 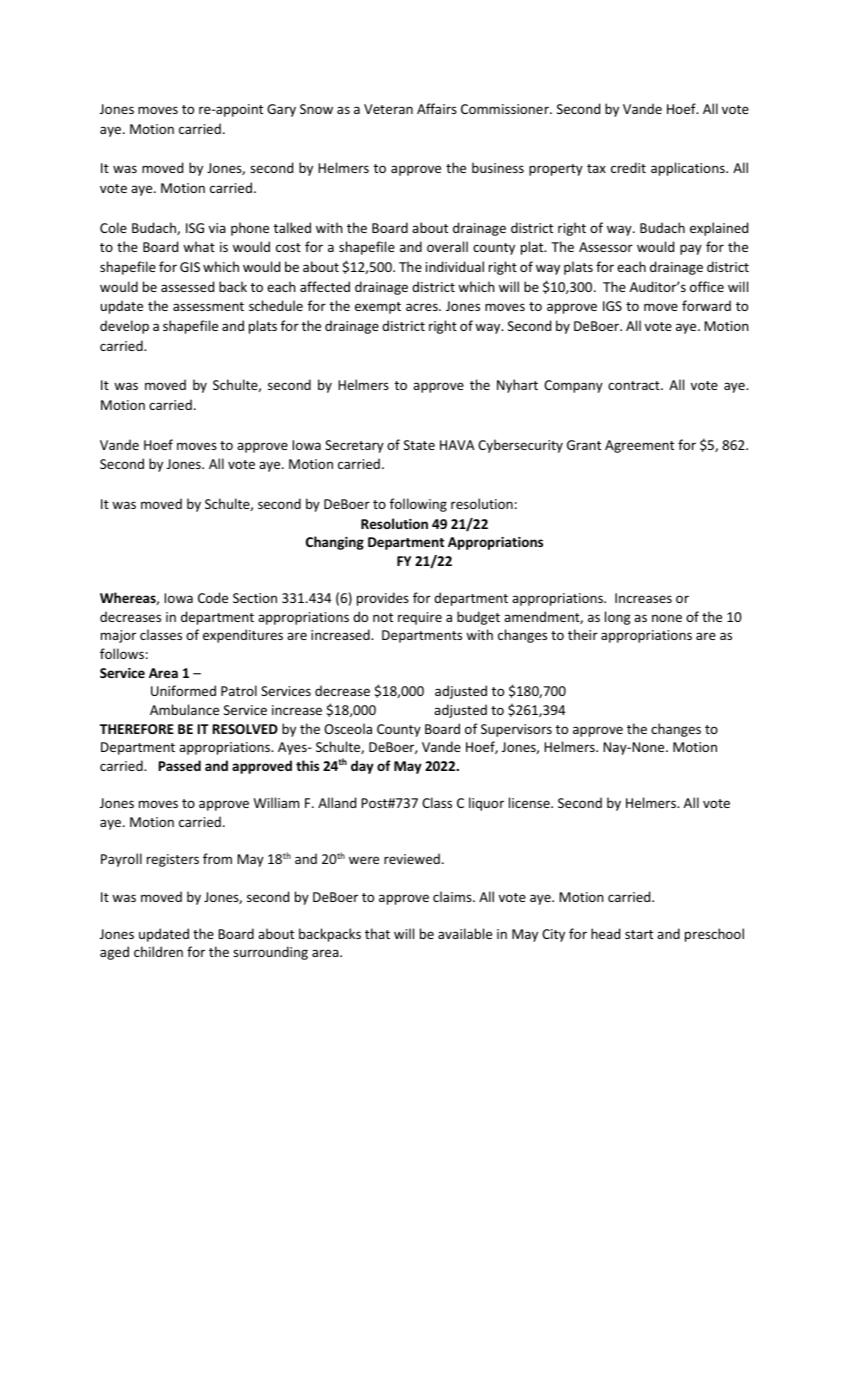 I want to click on that, so click(x=377, y=933).
